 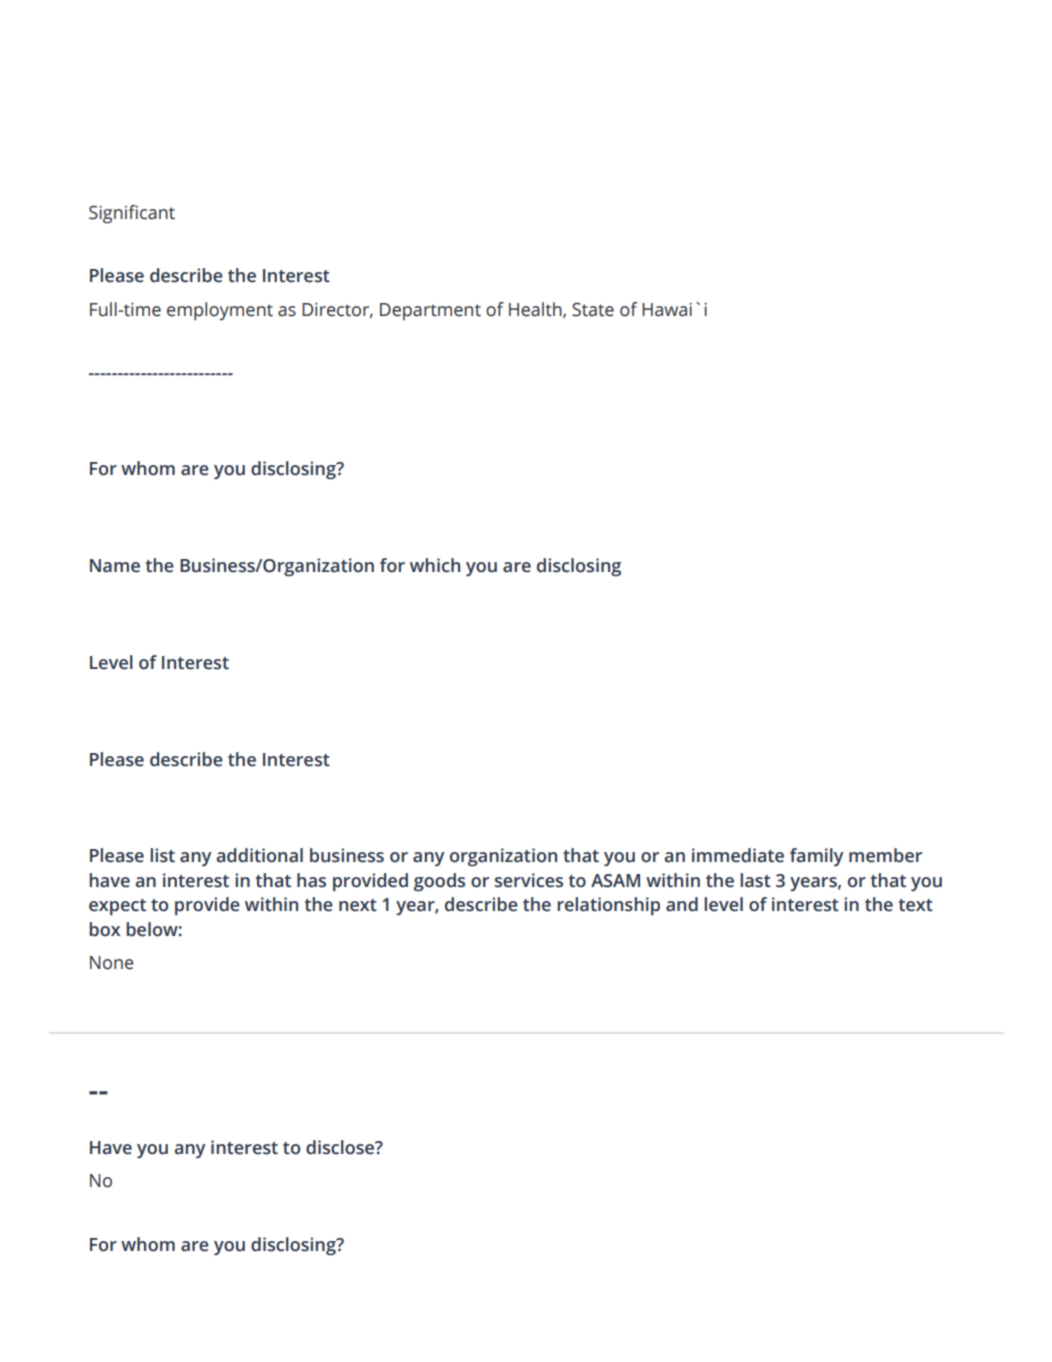 I want to click on text, so click(x=915, y=905).
